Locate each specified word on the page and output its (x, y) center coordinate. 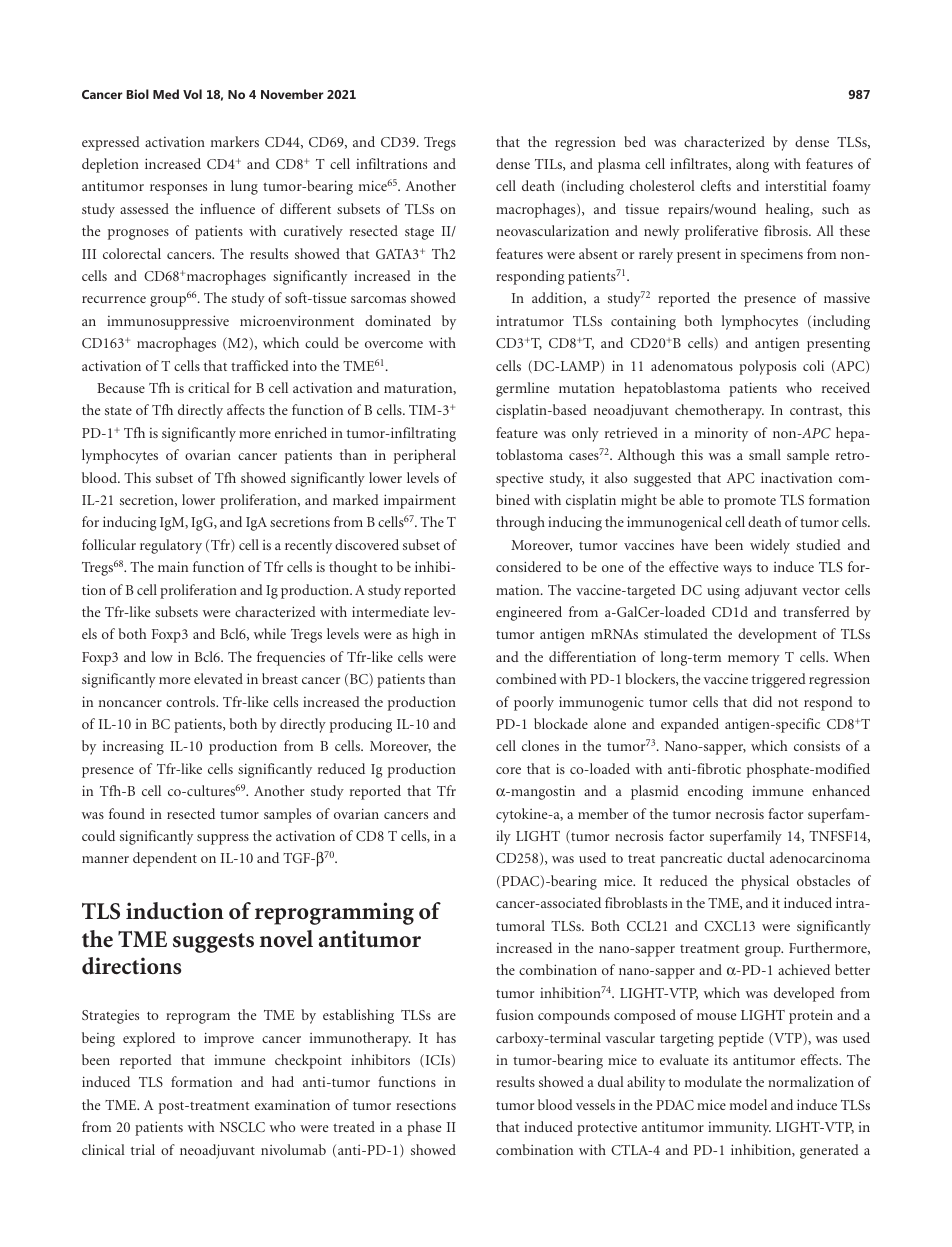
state (118, 410)
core (508, 770)
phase (424, 1128)
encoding (715, 792)
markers (235, 141)
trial (143, 1149)
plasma (619, 165)
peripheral (425, 456)
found (127, 813)
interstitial (796, 185)
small (765, 454)
